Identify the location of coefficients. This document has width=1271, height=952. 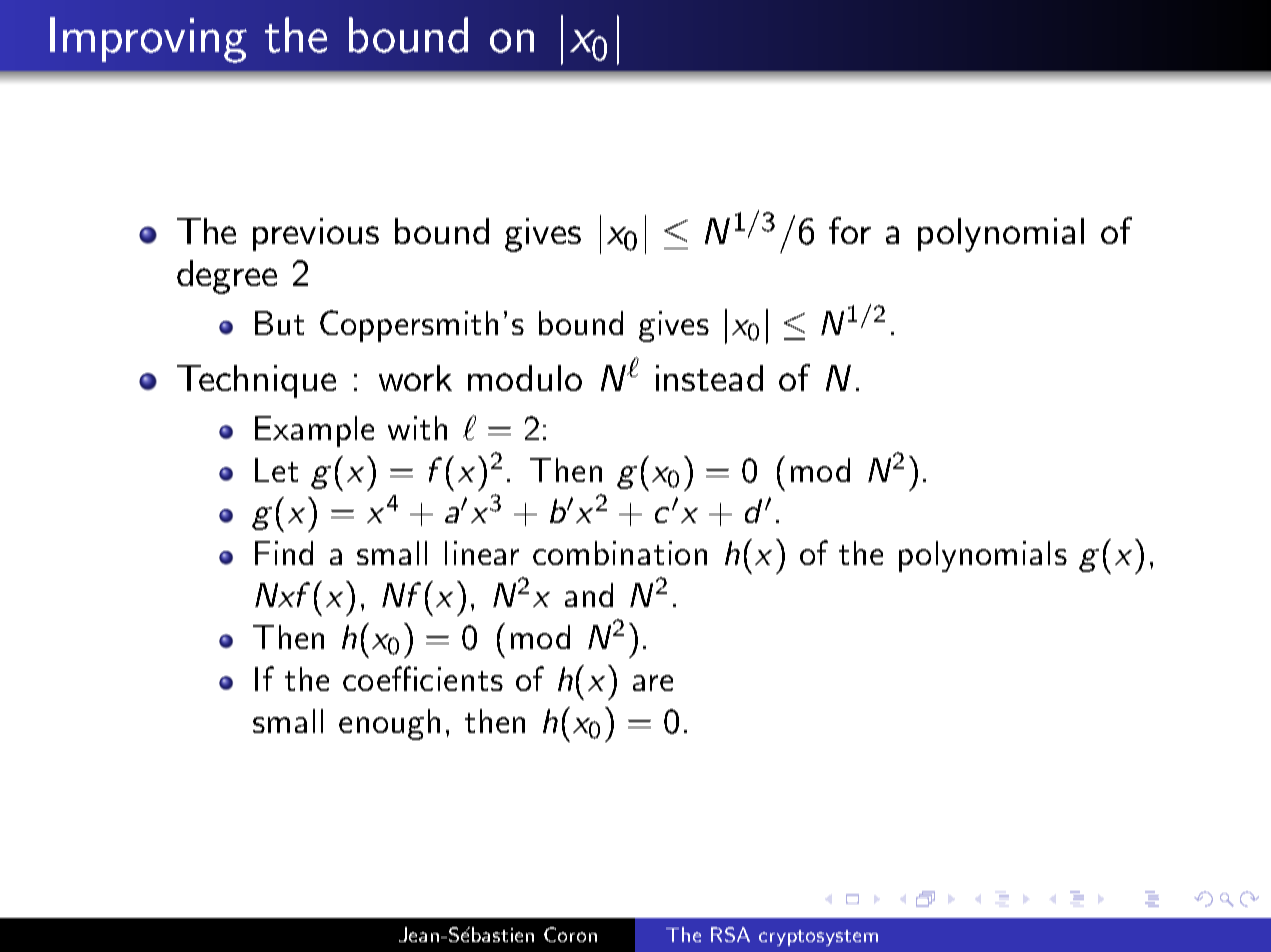
(423, 678).
